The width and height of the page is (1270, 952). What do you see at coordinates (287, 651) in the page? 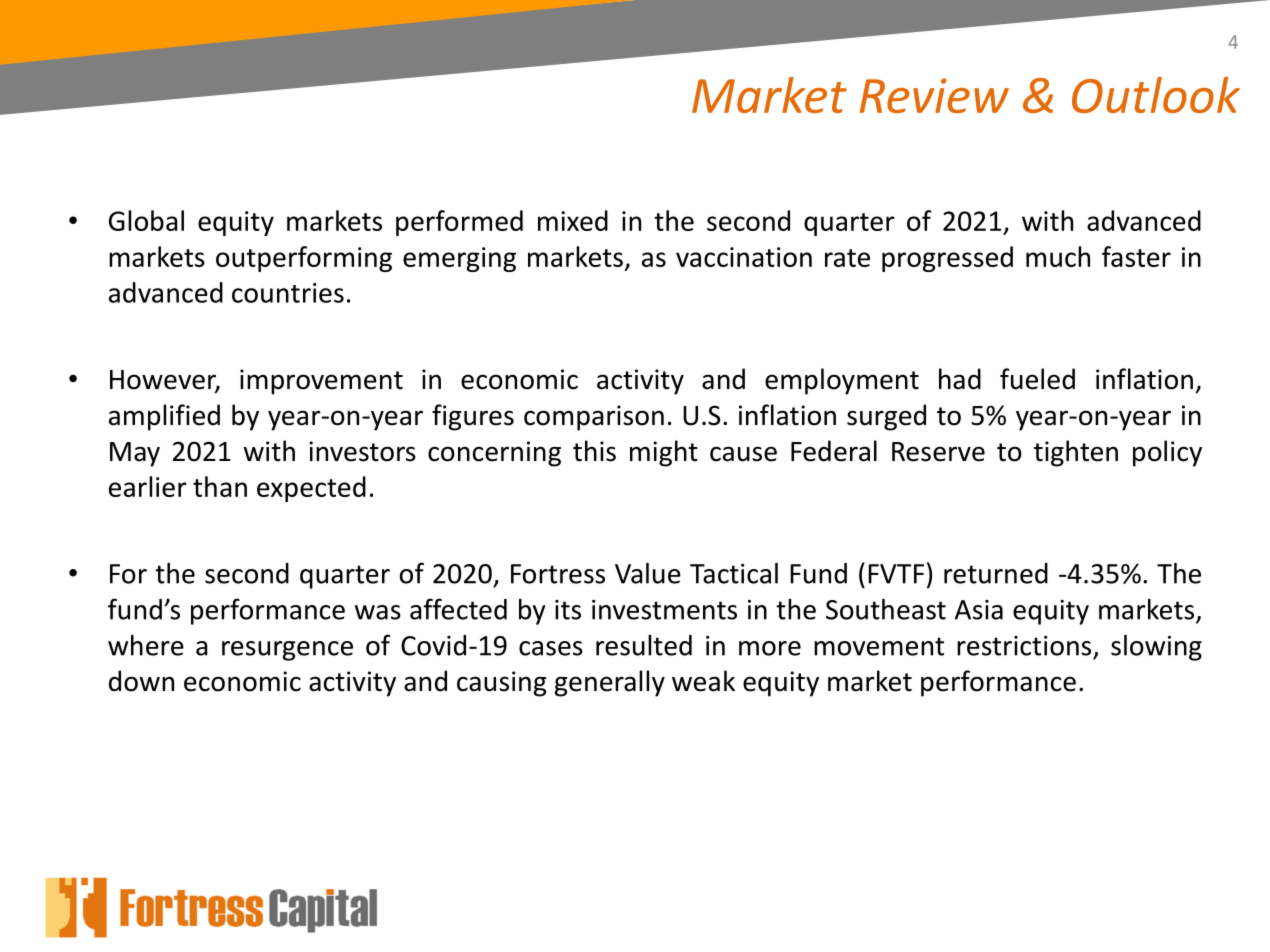
I see `resurgence` at bounding box center [287, 651].
